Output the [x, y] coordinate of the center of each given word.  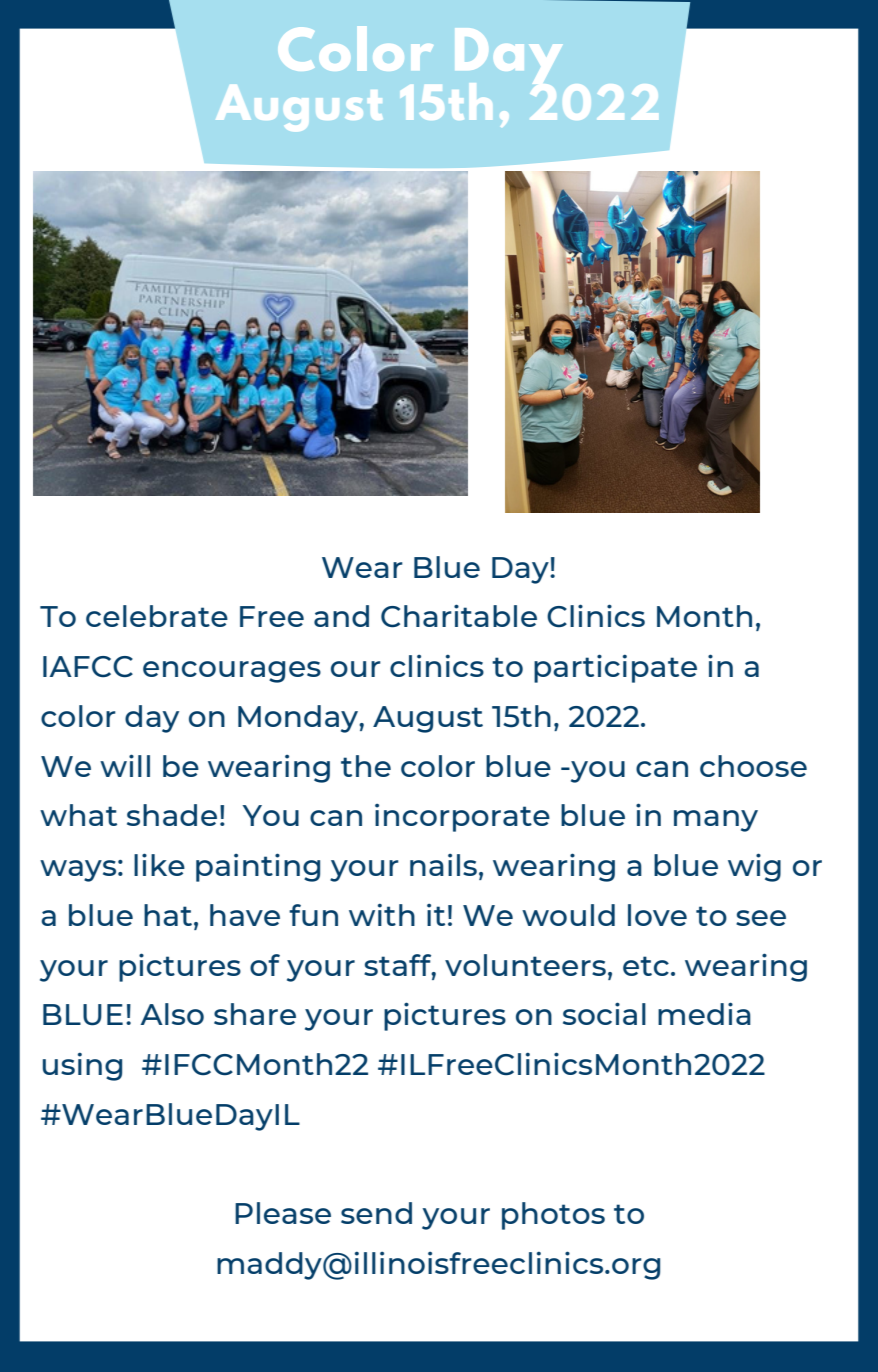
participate [615, 668]
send [376, 1213]
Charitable [459, 616]
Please [283, 1213]
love [657, 915]
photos [553, 1216]
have [245, 915]
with [382, 915]
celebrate [157, 616]
